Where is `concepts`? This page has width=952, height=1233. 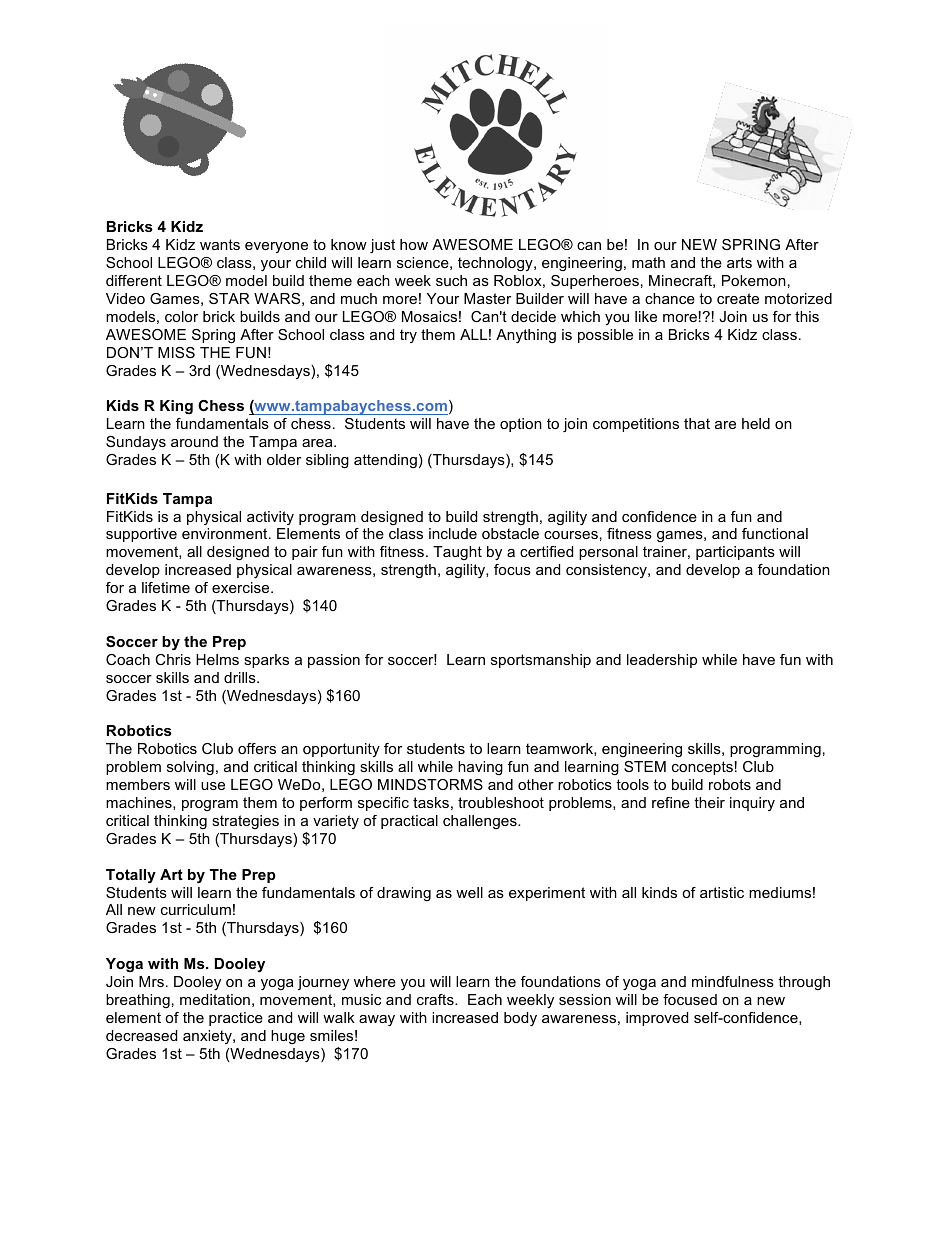 concepts is located at coordinates (702, 768).
